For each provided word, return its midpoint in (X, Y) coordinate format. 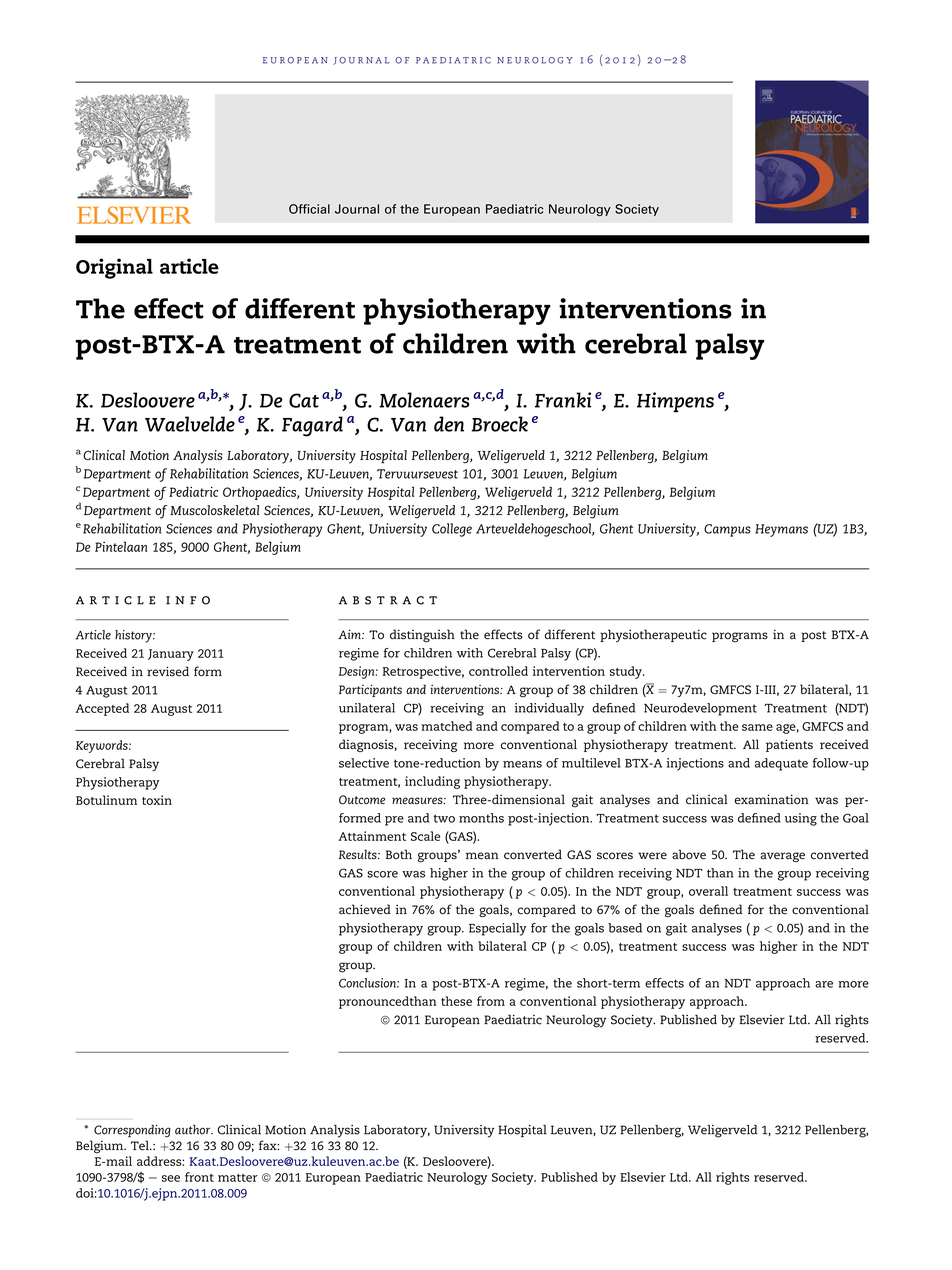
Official (309, 209)
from (491, 1001)
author (194, 1130)
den (449, 424)
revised (168, 671)
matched (447, 726)
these (456, 1001)
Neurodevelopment (700, 709)
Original (114, 268)
